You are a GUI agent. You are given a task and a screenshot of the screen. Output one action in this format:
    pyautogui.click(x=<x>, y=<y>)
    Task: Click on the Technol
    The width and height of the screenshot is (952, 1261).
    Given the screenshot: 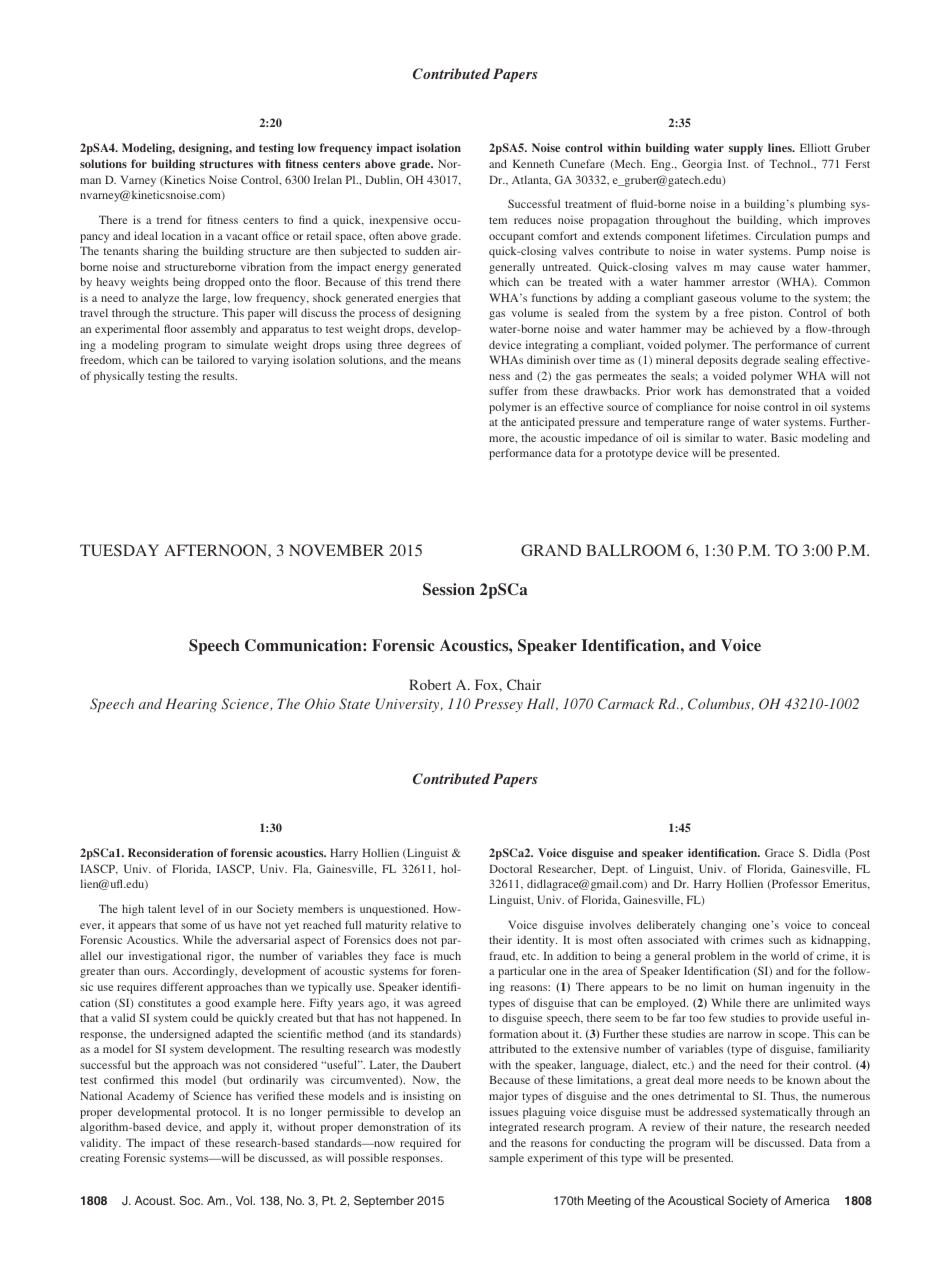 What is the action you would take?
    pyautogui.click(x=791, y=163)
